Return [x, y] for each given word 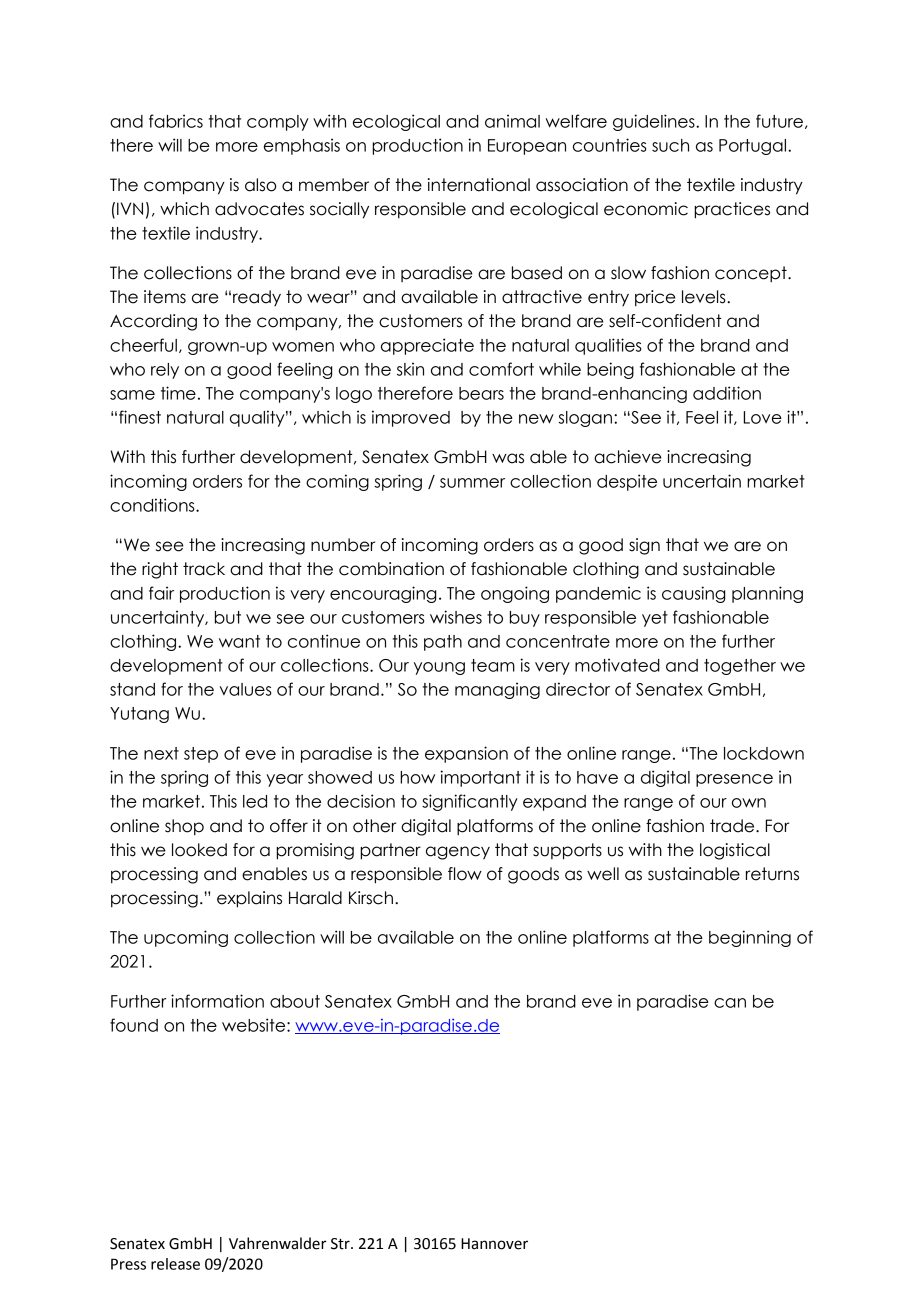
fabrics [176, 121]
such [670, 145]
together [740, 667]
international [479, 185]
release [175, 1264]
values [246, 689]
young [439, 668]
